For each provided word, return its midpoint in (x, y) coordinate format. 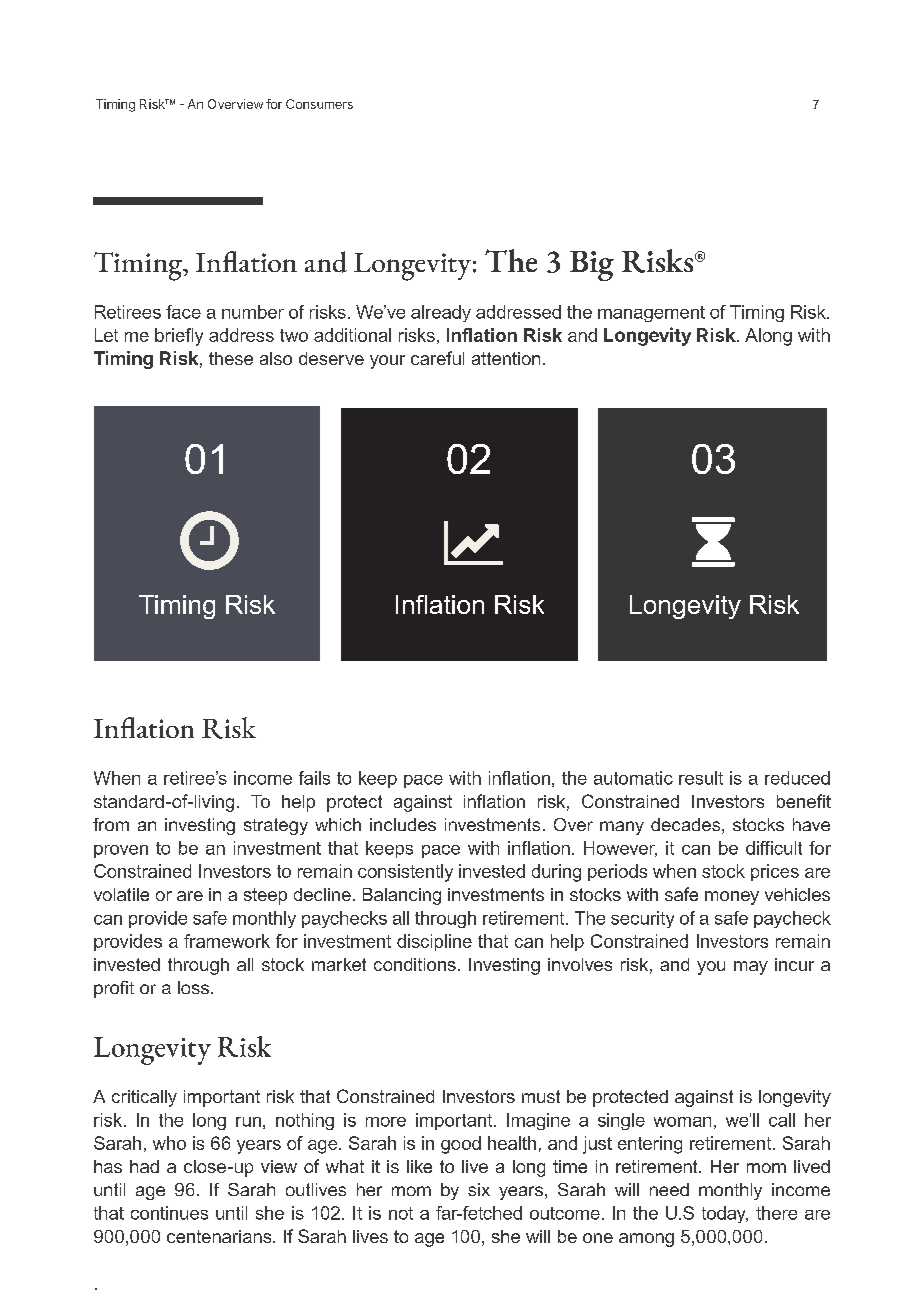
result (701, 778)
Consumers (319, 104)
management (651, 314)
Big (592, 266)
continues (169, 1213)
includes (403, 824)
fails (314, 778)
